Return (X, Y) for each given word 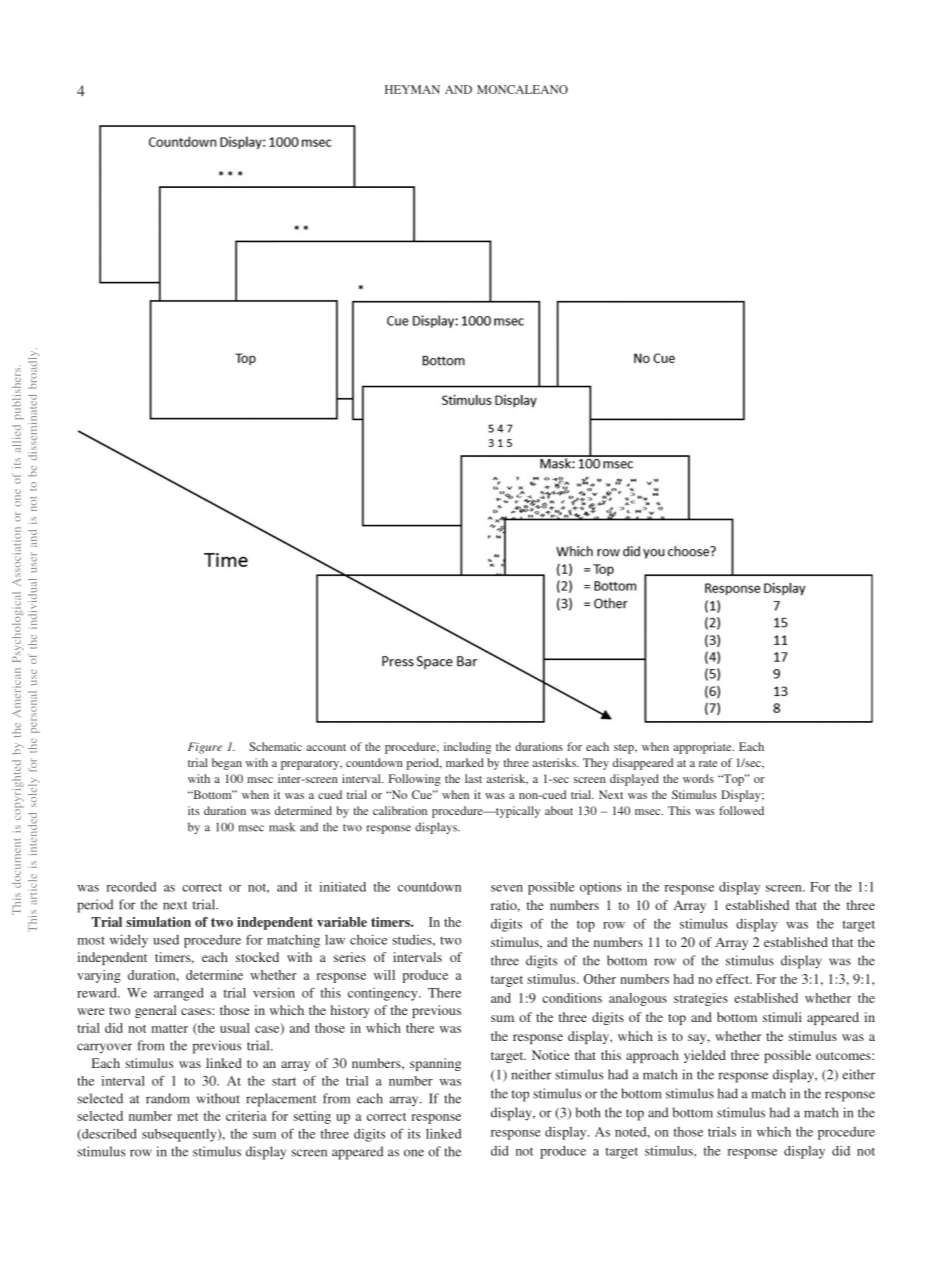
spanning (435, 1064)
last (473, 778)
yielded (705, 1056)
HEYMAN (412, 89)
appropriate (704, 748)
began (227, 764)
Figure (205, 748)
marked (465, 762)
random (168, 1098)
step (625, 749)
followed (741, 810)
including (467, 748)
